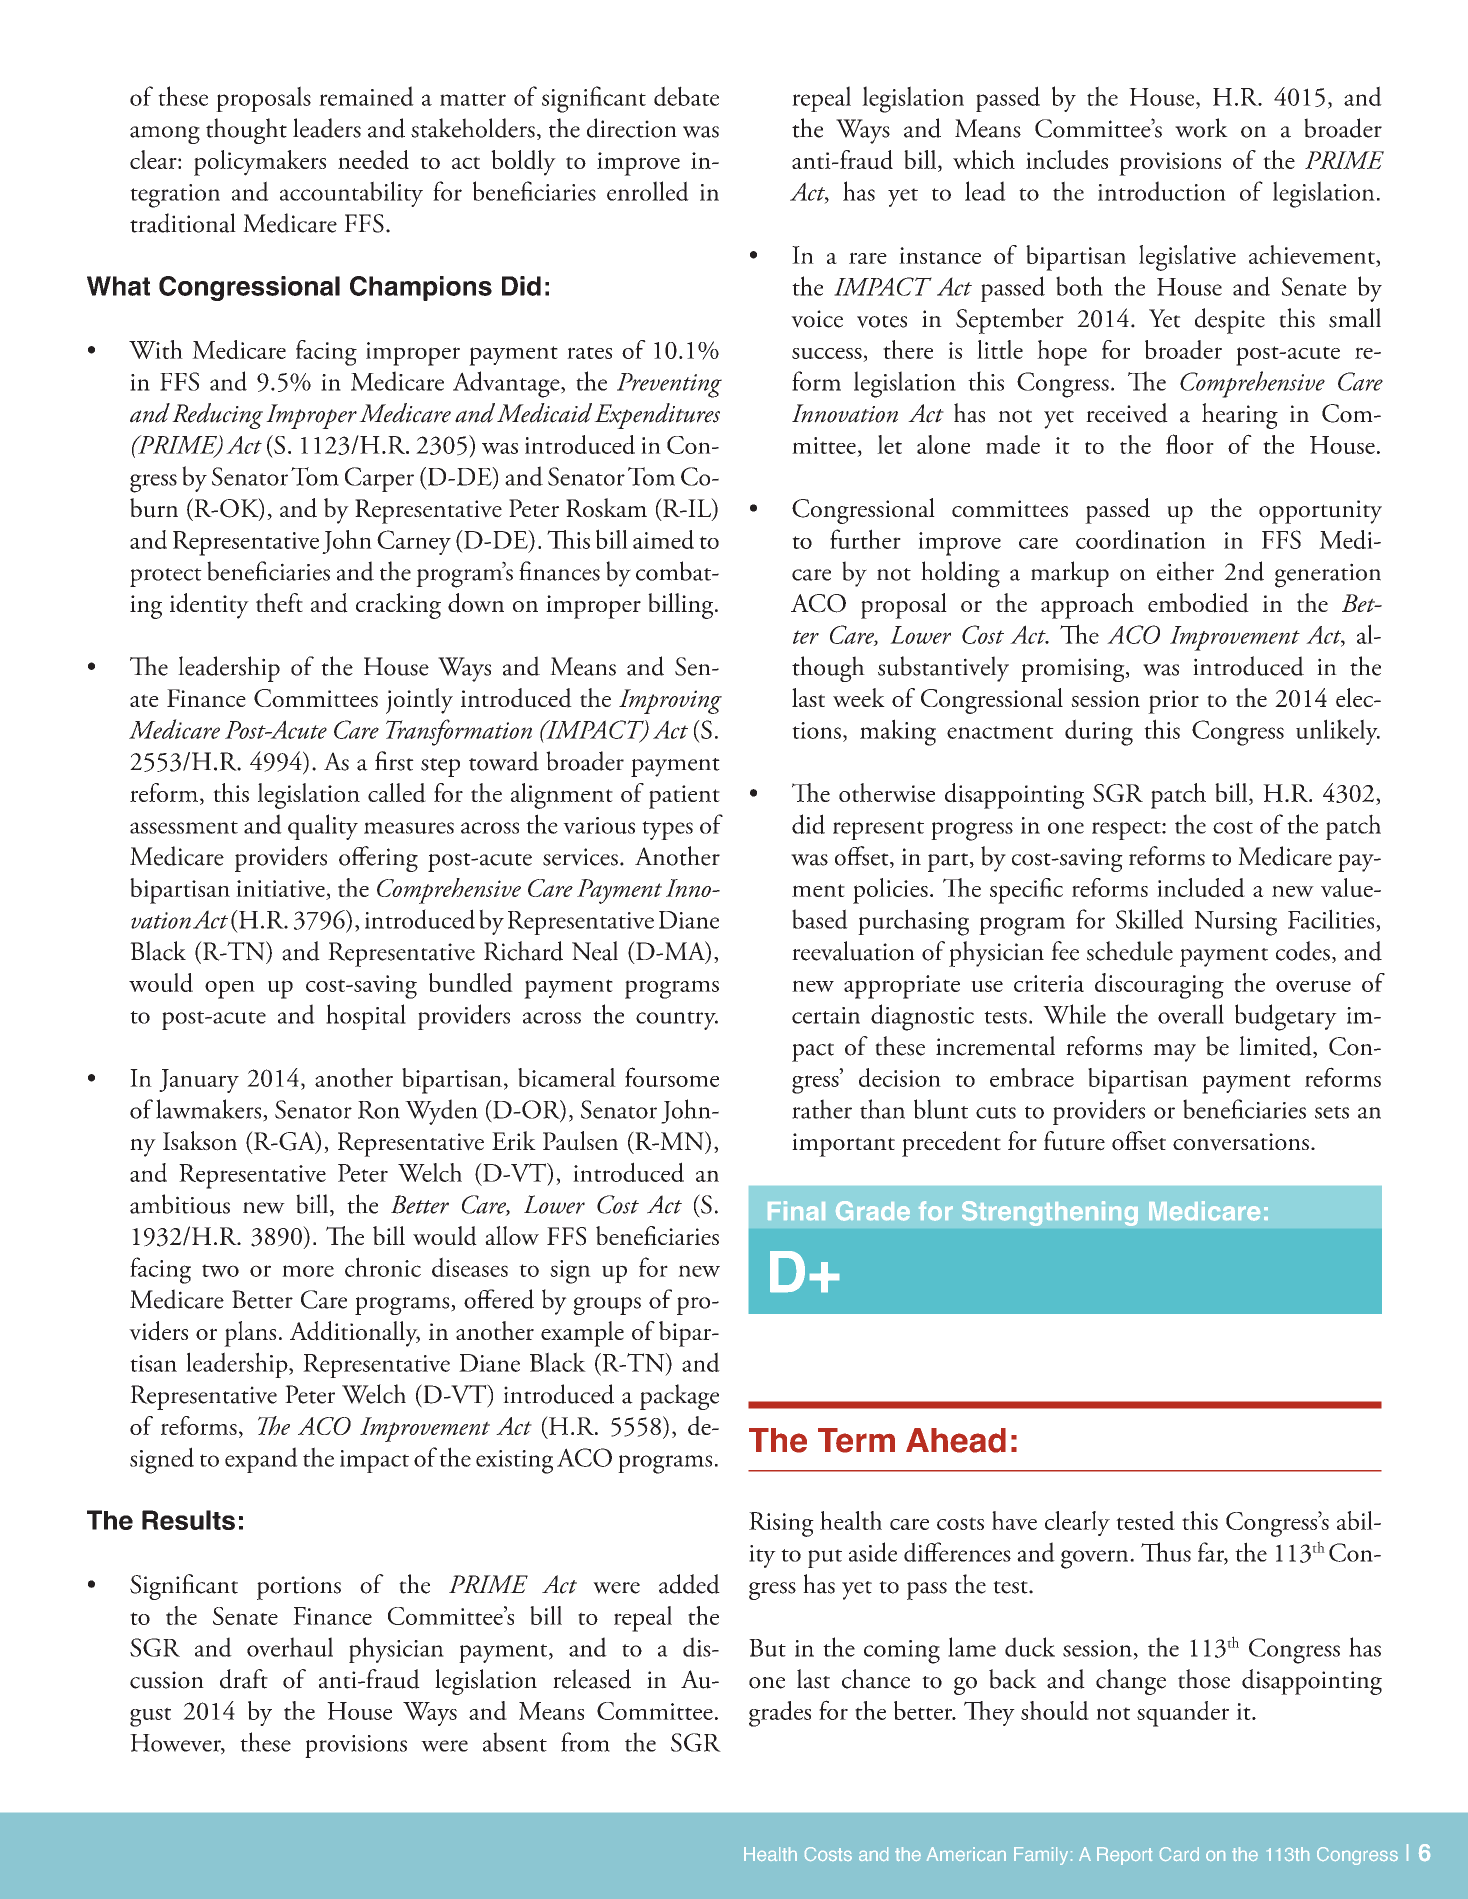 The height and width of the screenshot is (1899, 1468). Describe the element at coordinates (230, 989) in the screenshot. I see `open` at that location.
